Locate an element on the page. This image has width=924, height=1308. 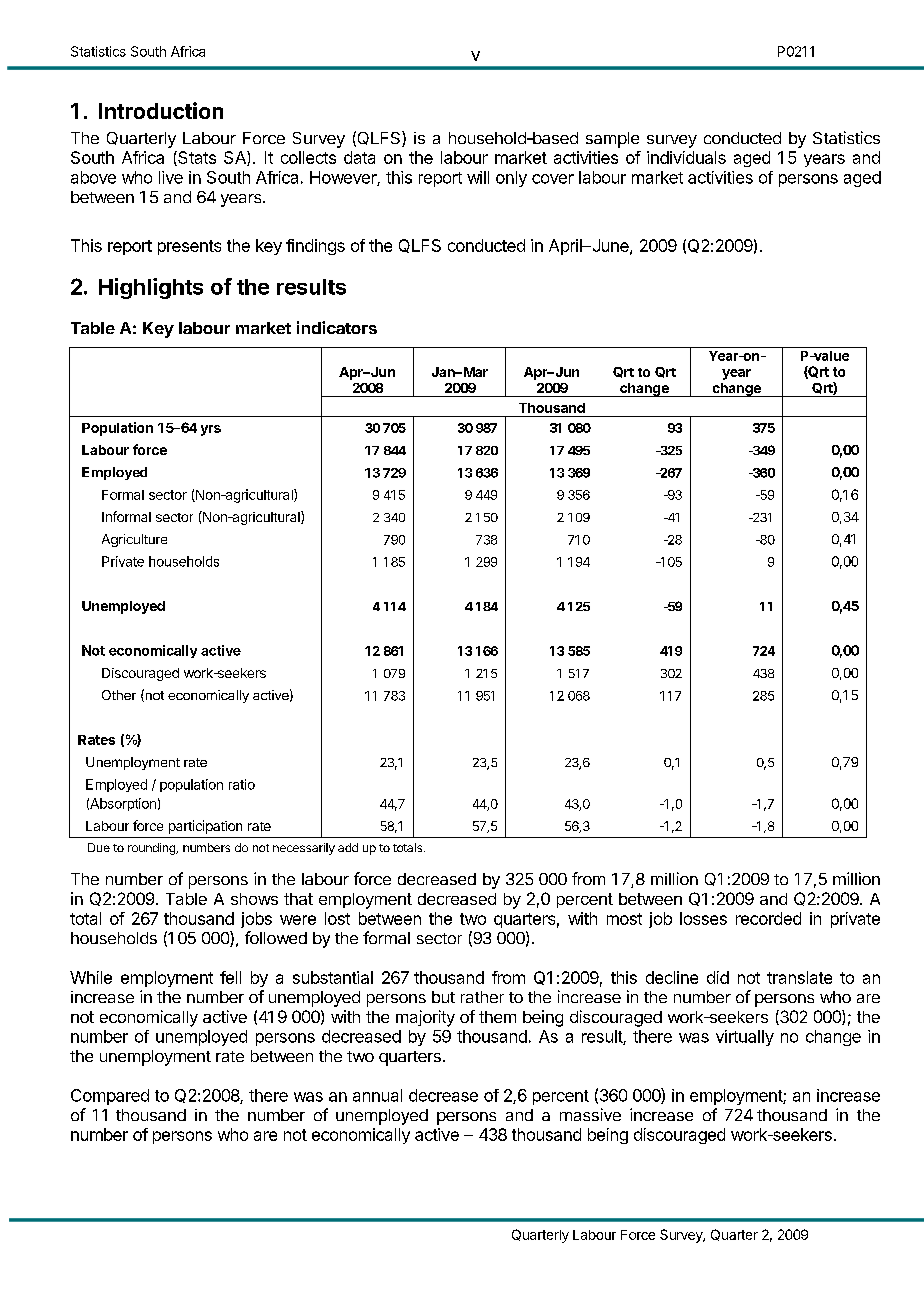
add is located at coordinates (348, 847).
